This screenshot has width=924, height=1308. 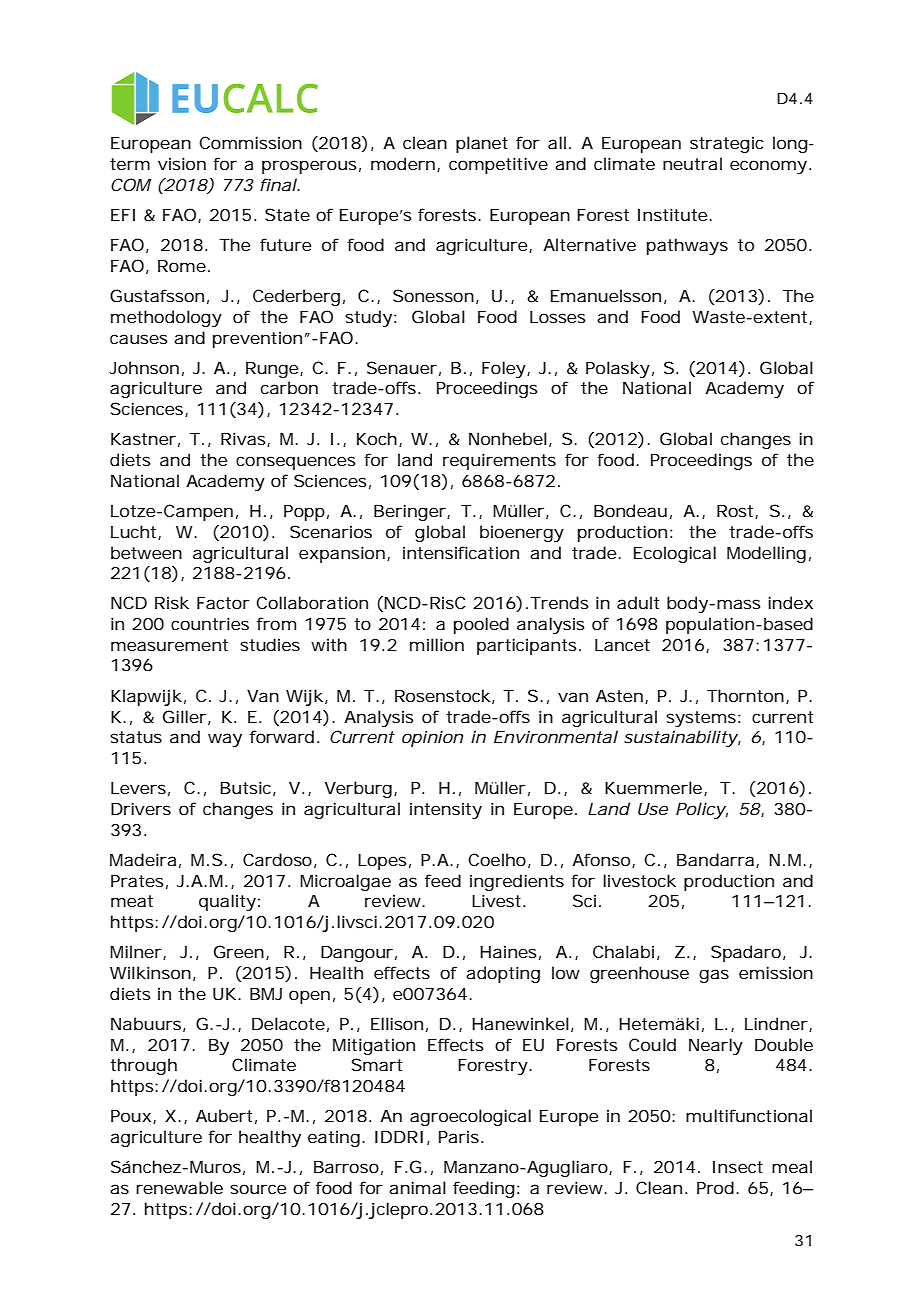 What do you see at coordinates (498, 165) in the screenshot?
I see `competitive` at bounding box center [498, 165].
